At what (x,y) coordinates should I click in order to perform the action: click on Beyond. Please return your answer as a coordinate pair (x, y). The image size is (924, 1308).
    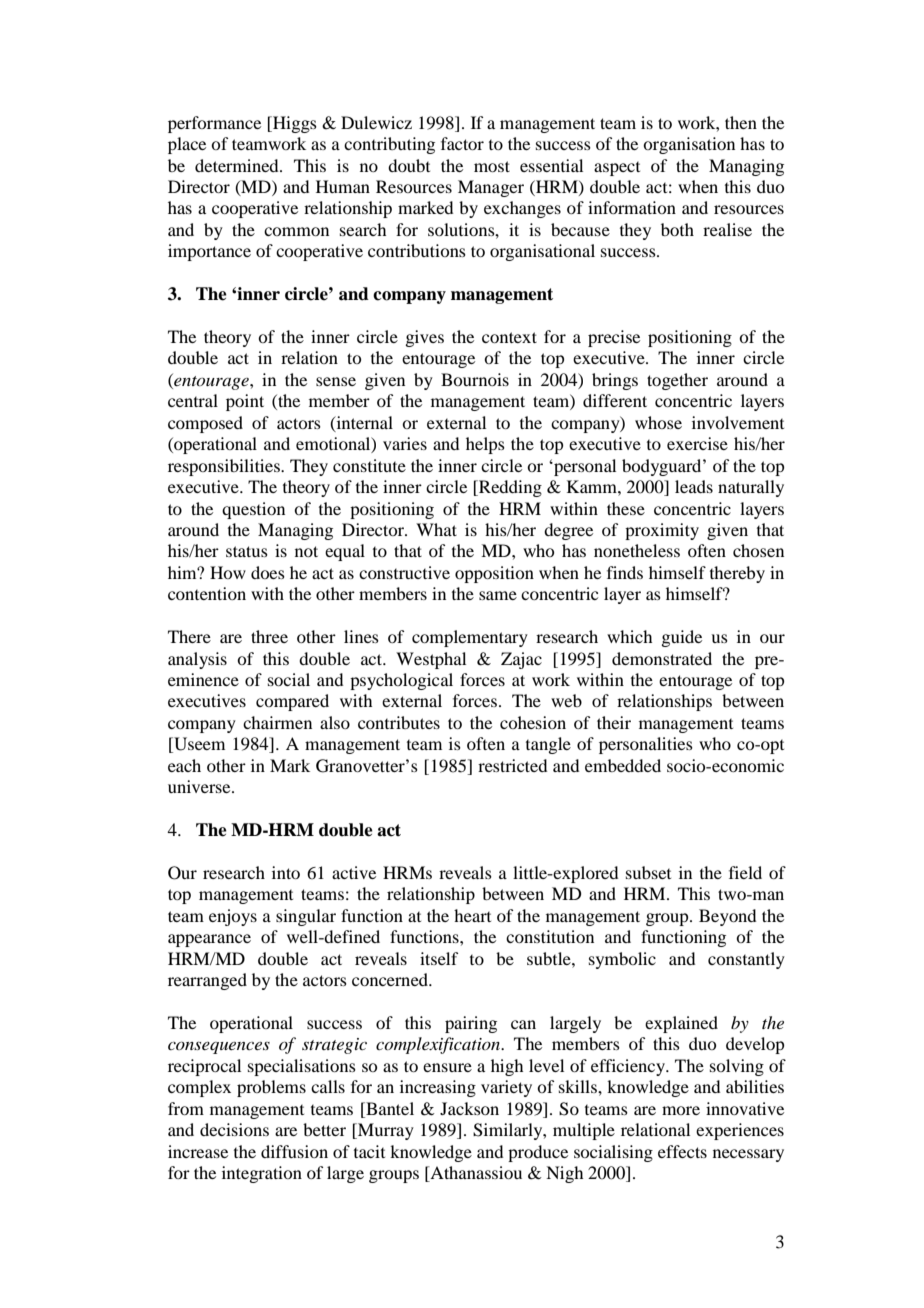
    Looking at the image, I should click on (727, 917).
